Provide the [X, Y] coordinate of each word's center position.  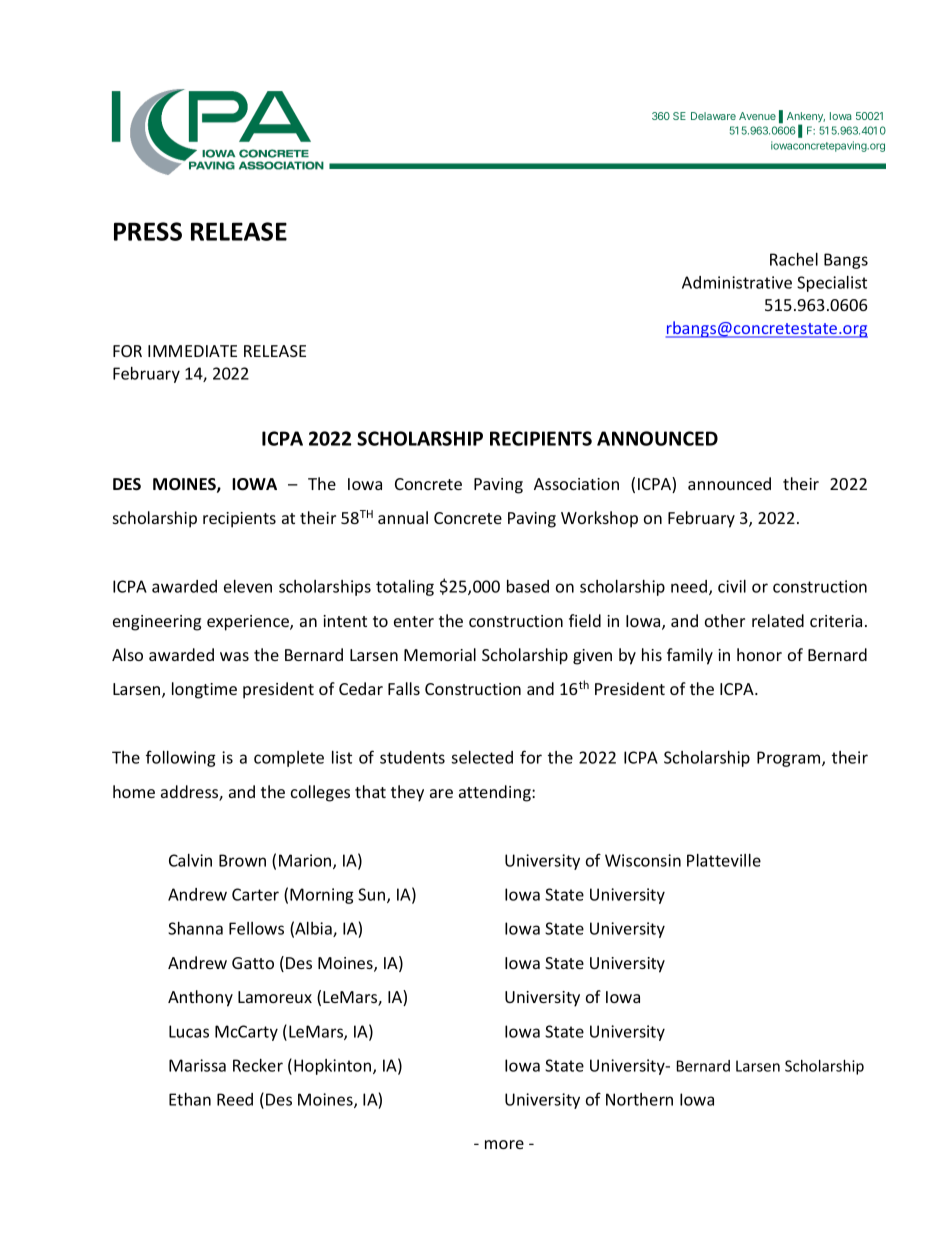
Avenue [757, 116]
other [725, 620]
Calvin [190, 860]
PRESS [148, 231]
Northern [639, 1099]
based [528, 586]
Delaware [713, 116]
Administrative [737, 282]
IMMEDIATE [192, 351]
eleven [248, 586]
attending [496, 793]
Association [576, 484]
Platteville [724, 860]
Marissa [197, 1065]
